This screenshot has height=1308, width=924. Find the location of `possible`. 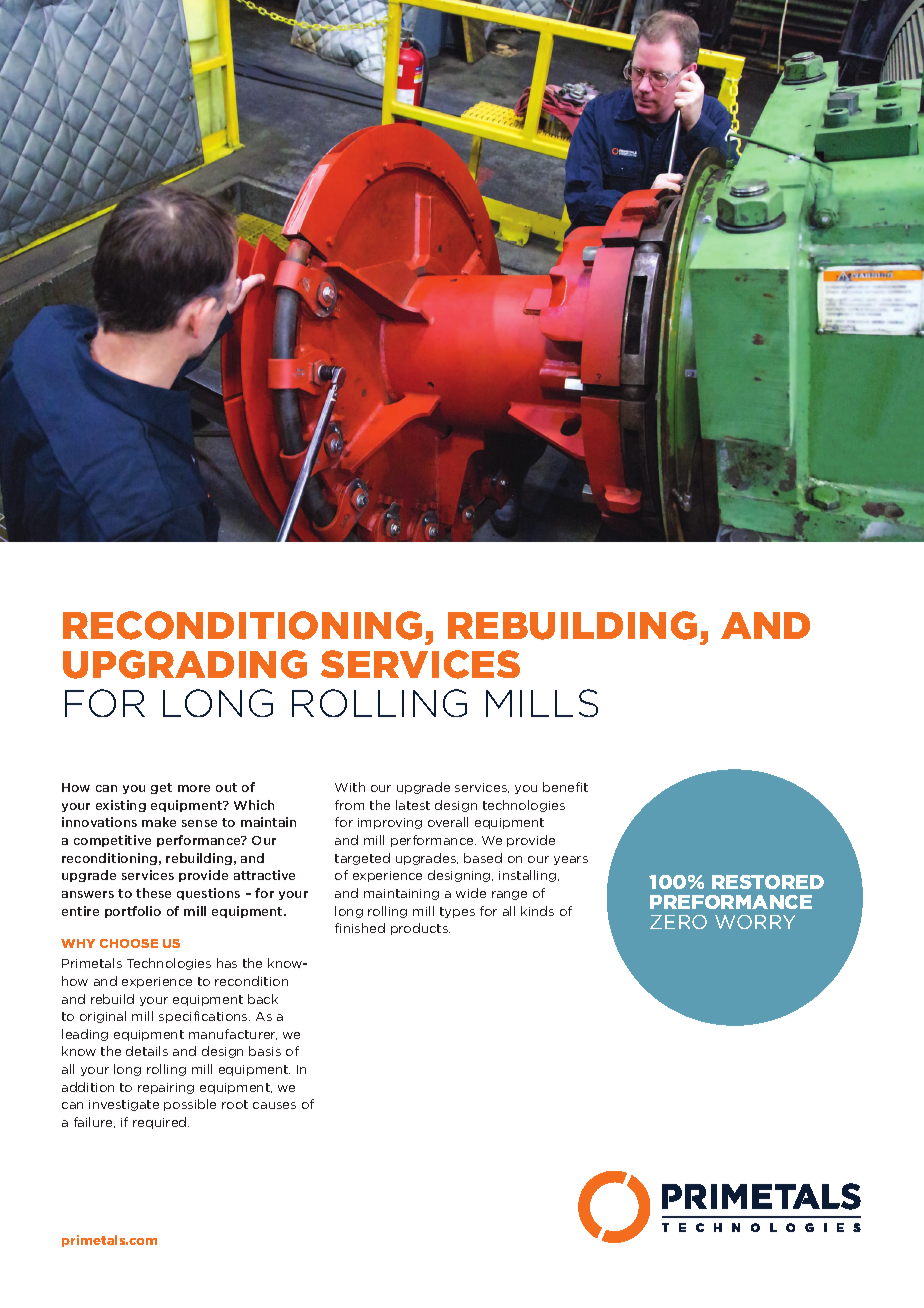

possible is located at coordinates (190, 1105).
